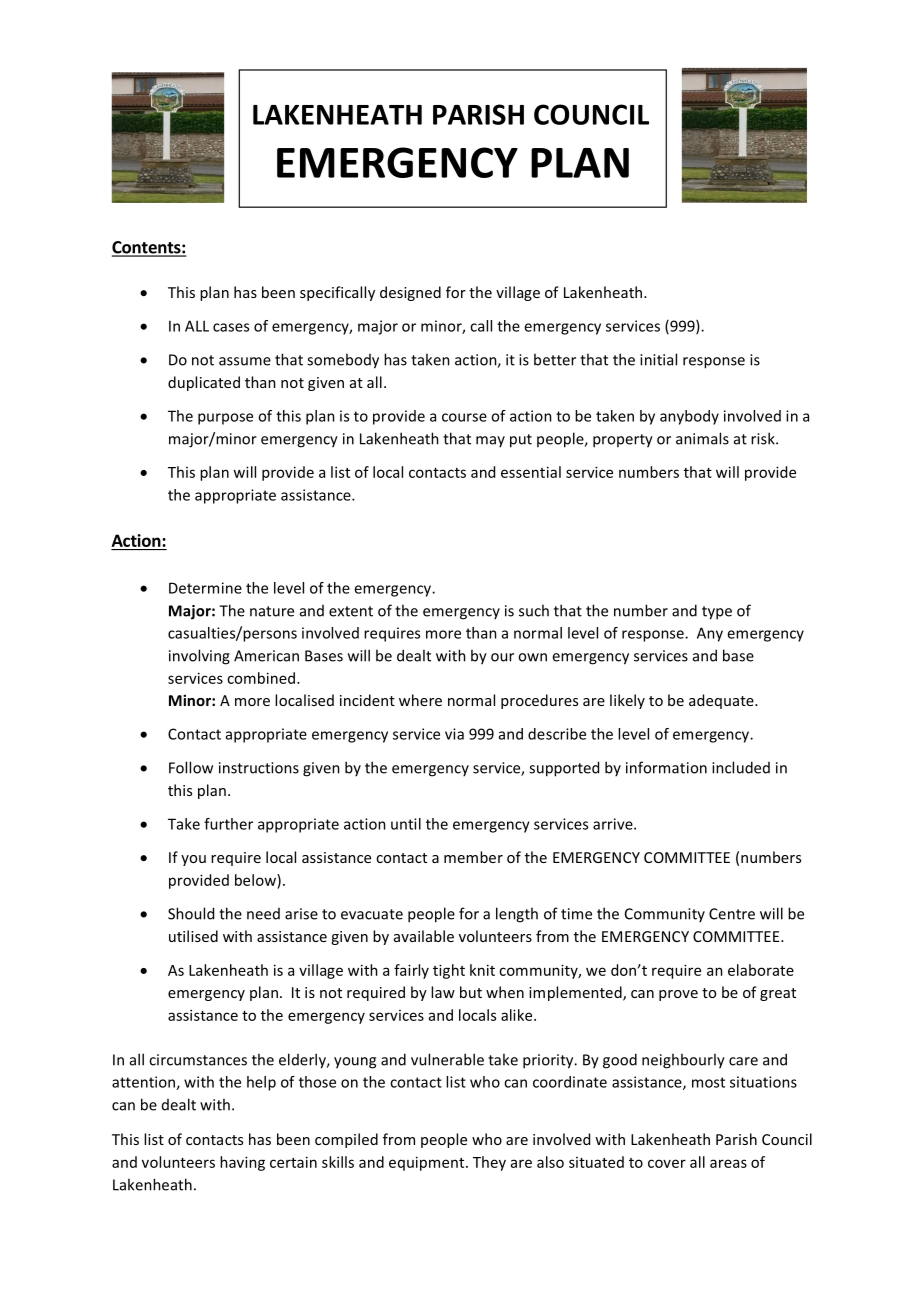 This screenshot has height=1308, width=924. What do you see at coordinates (658, 359) in the screenshot?
I see `initial` at bounding box center [658, 359].
